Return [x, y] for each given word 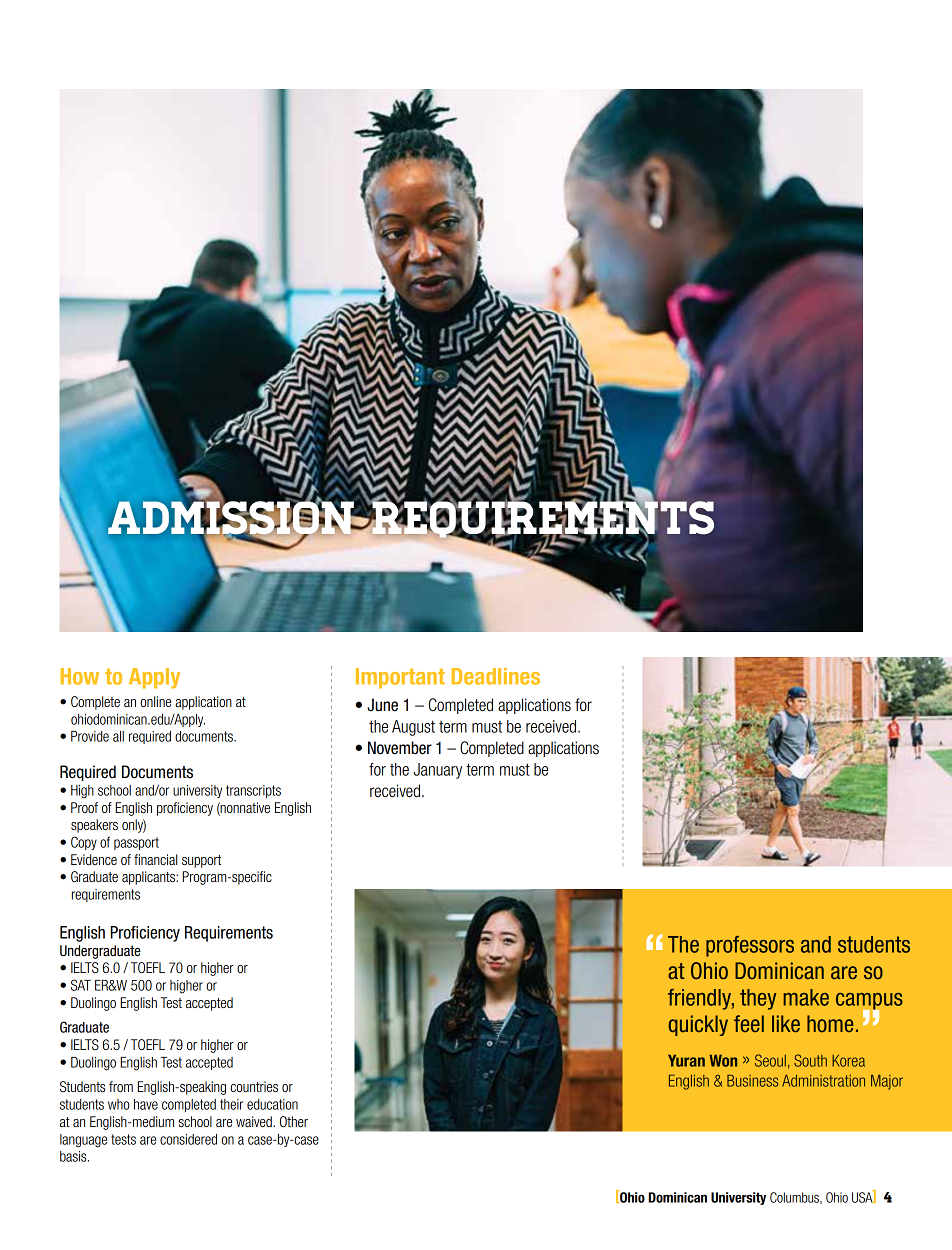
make [806, 997]
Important [400, 678]
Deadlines [496, 676]
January [438, 771]
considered [188, 1139]
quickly [698, 1025]
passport [136, 843]
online [155, 701]
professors [750, 946]
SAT [81, 985]
